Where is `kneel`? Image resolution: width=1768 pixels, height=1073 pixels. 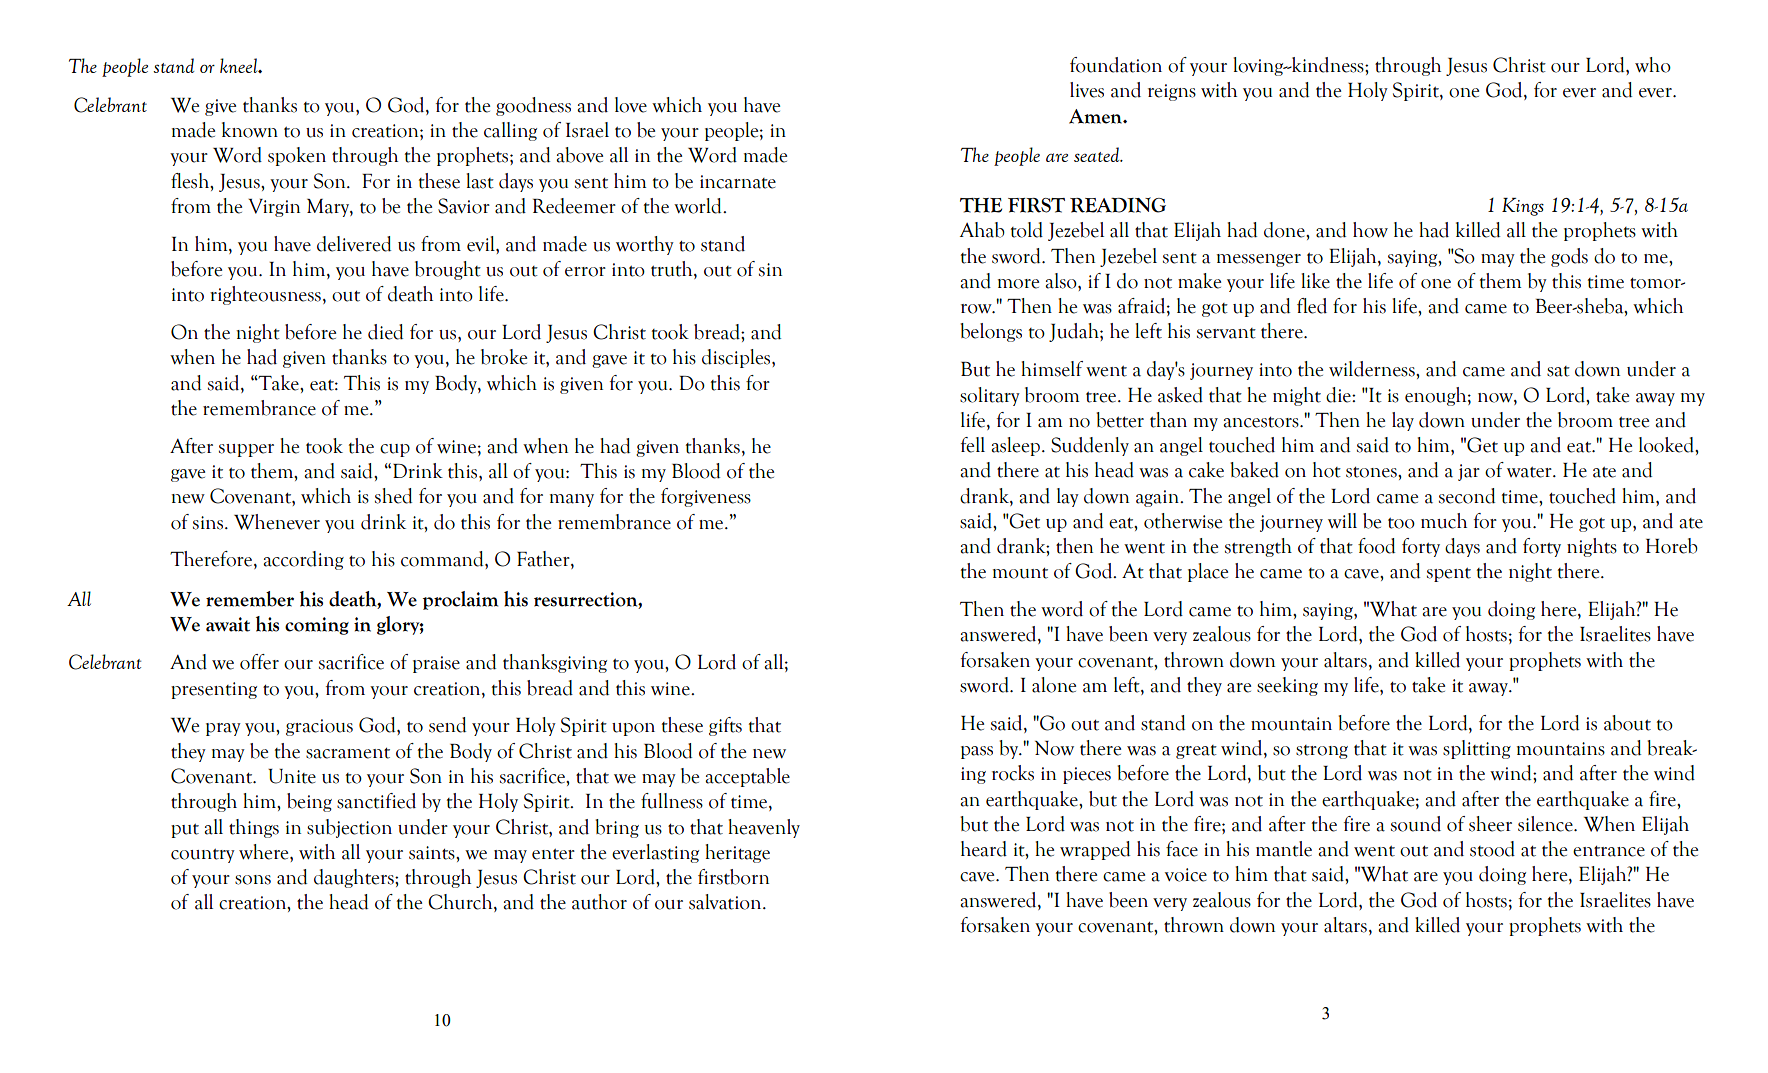 kneel is located at coordinates (240, 65).
